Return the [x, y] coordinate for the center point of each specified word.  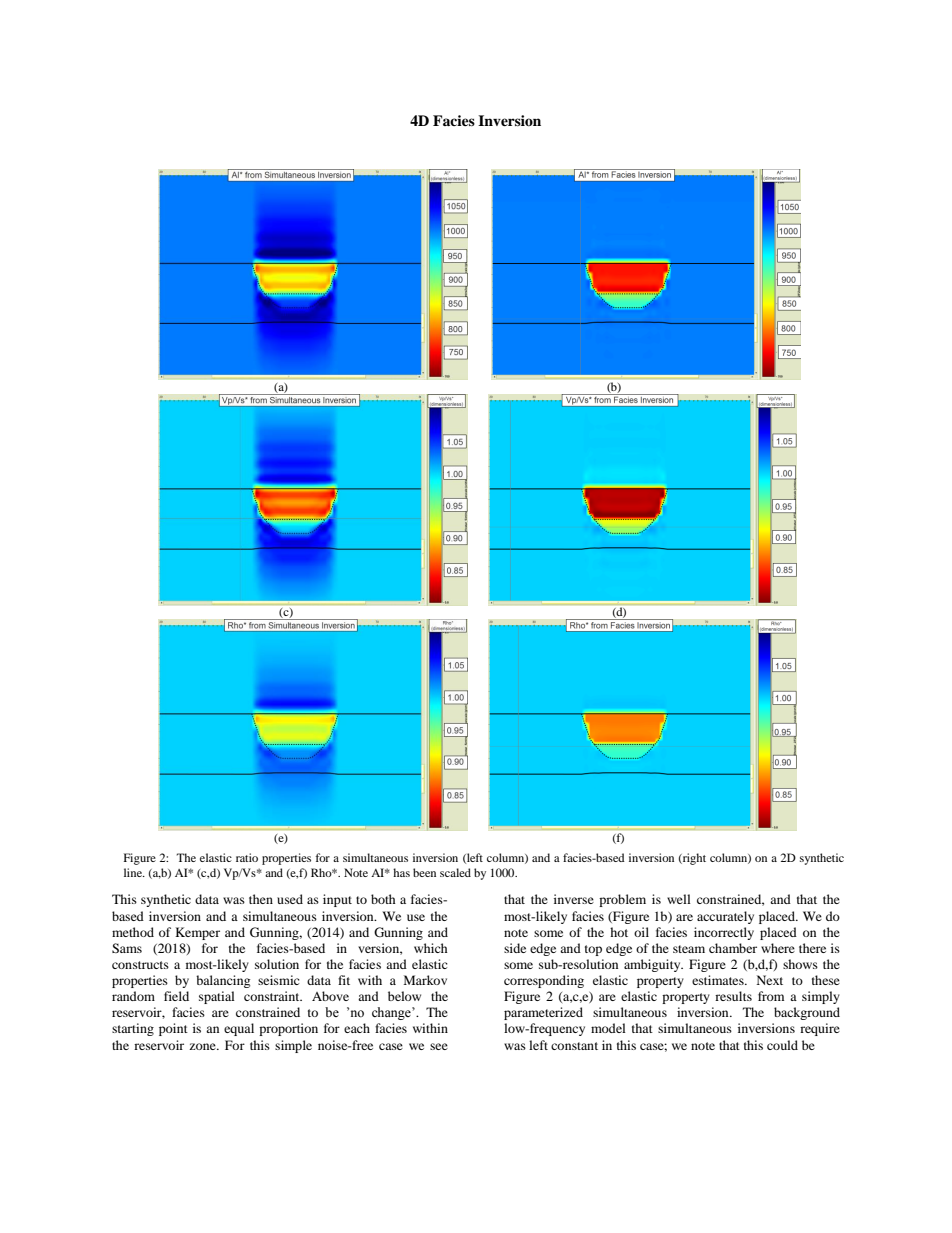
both [383, 899]
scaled [455, 872]
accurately [725, 917]
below [404, 996]
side [515, 948]
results [733, 996]
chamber [733, 948]
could [782, 1045]
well [679, 899]
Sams [127, 948]
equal [239, 1029]
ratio [247, 857]
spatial [217, 997]
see [439, 1046]
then [261, 899]
